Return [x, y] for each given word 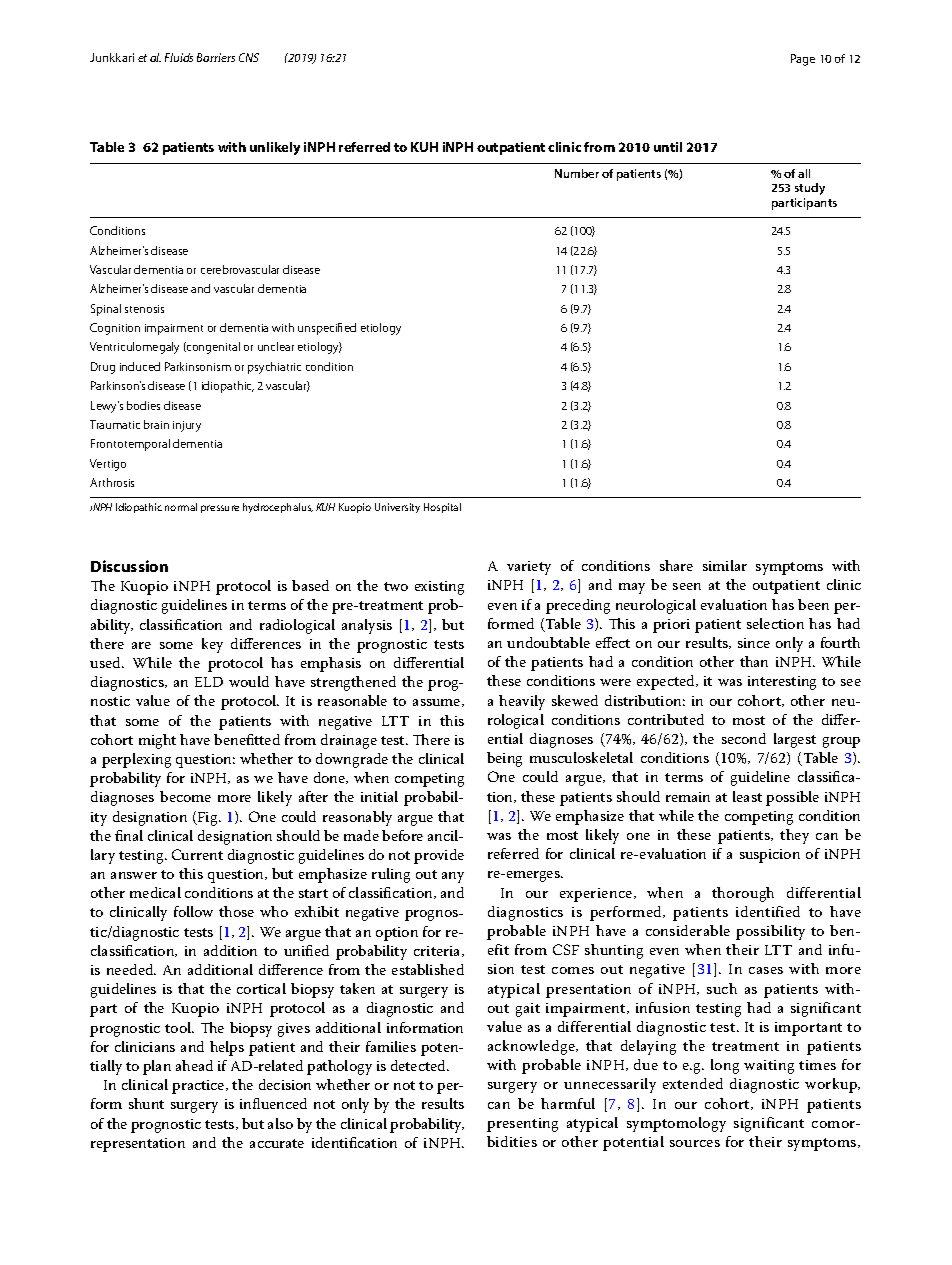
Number [577, 173]
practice [199, 1087]
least [747, 796]
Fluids [179, 57]
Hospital [442, 508]
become [185, 796]
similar [725, 565]
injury [187, 426]
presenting [522, 1125]
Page [803, 60]
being [504, 759]
